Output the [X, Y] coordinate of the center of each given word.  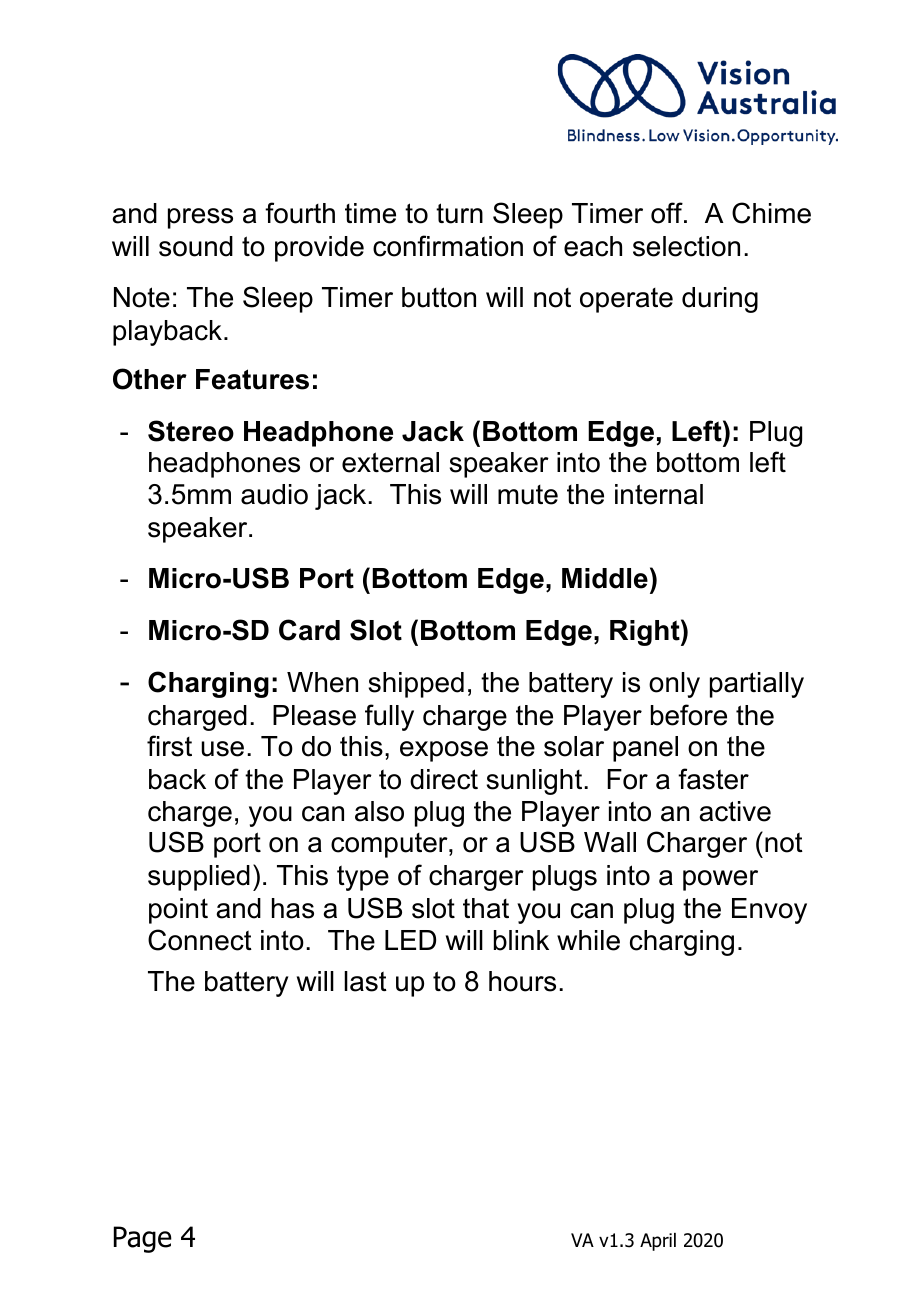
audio [274, 494]
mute [528, 495]
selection [686, 246]
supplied [199, 878]
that [486, 908]
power [720, 880]
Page [143, 1239]
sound [196, 246]
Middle [605, 578]
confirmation [448, 246]
